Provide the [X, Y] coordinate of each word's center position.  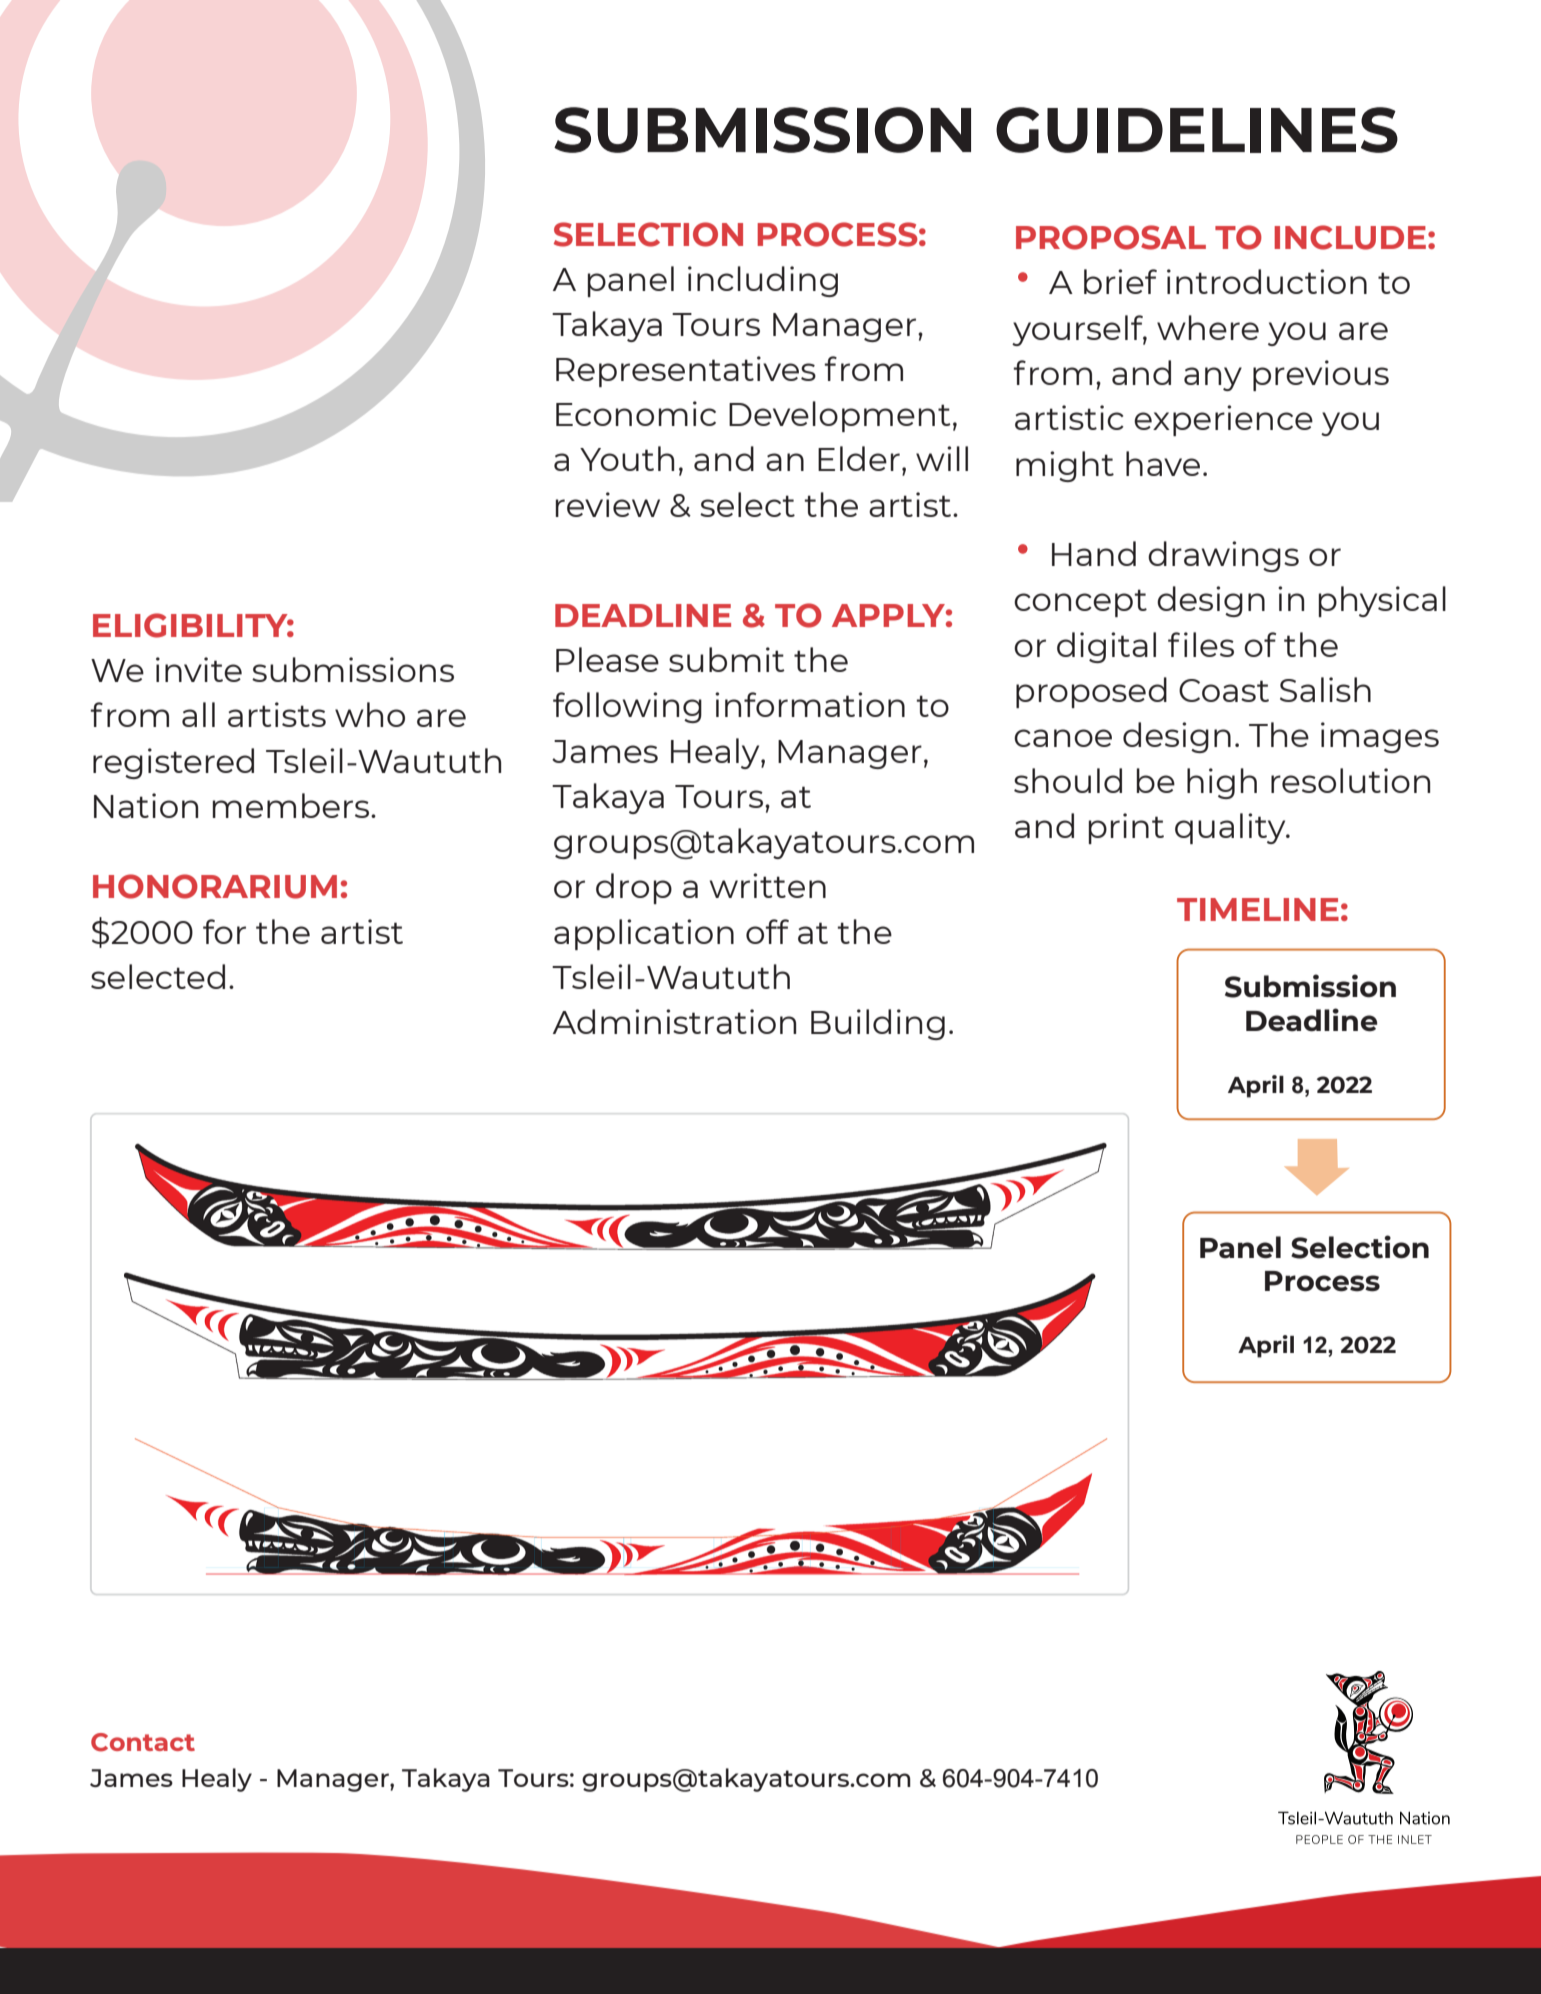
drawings [1223, 556]
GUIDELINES [1197, 130]
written [768, 885]
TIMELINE [1258, 909]
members [292, 805]
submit [727, 659]
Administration [674, 1021]
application [644, 934]
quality [1231, 828]
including [763, 281]
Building [878, 1024]
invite [199, 669]
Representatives [686, 371]
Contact [143, 1742]
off [767, 931]
